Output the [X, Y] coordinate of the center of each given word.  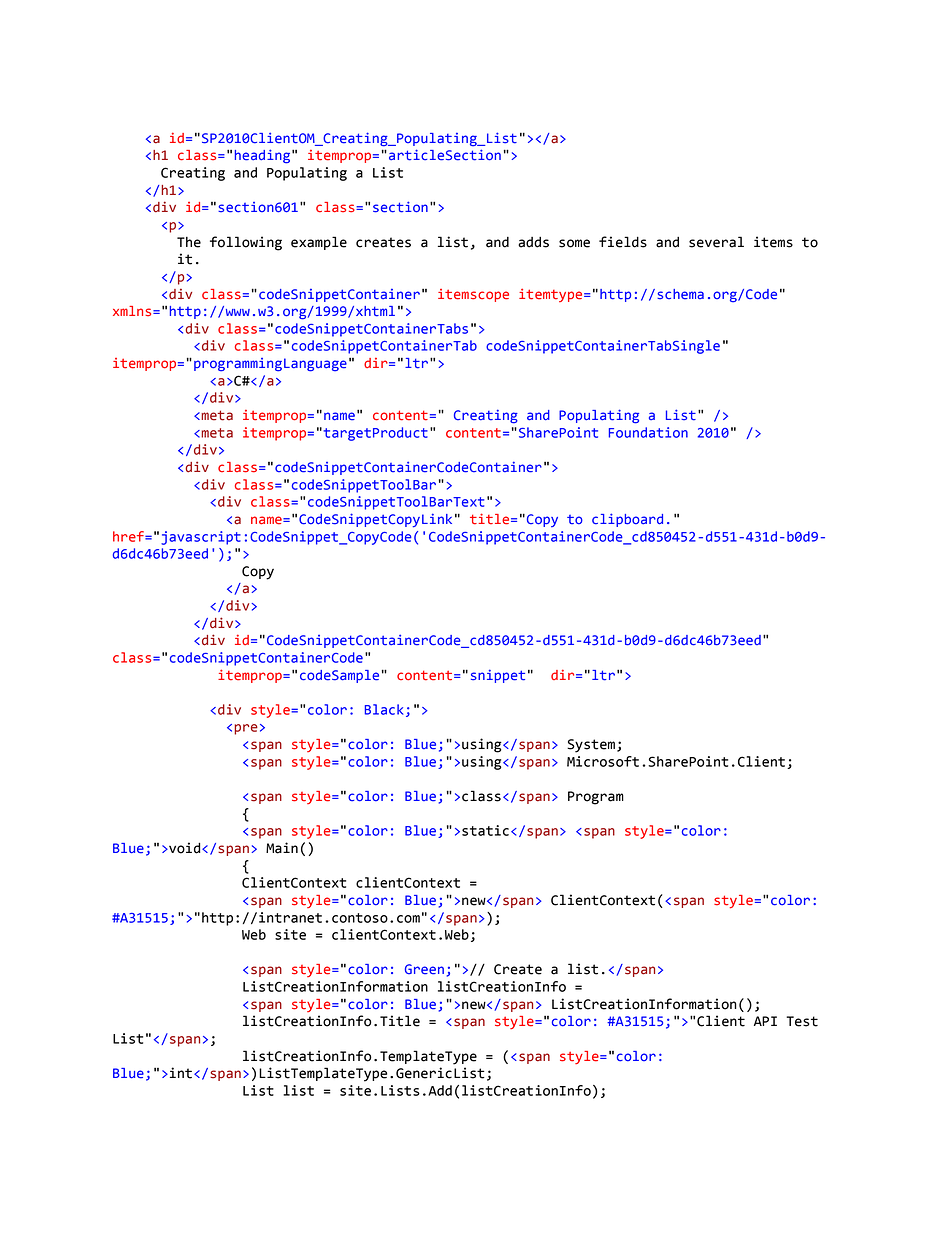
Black [384, 709]
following [246, 243]
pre [246, 729]
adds [533, 242]
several [716, 242]
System [591, 746]
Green [424, 969]
